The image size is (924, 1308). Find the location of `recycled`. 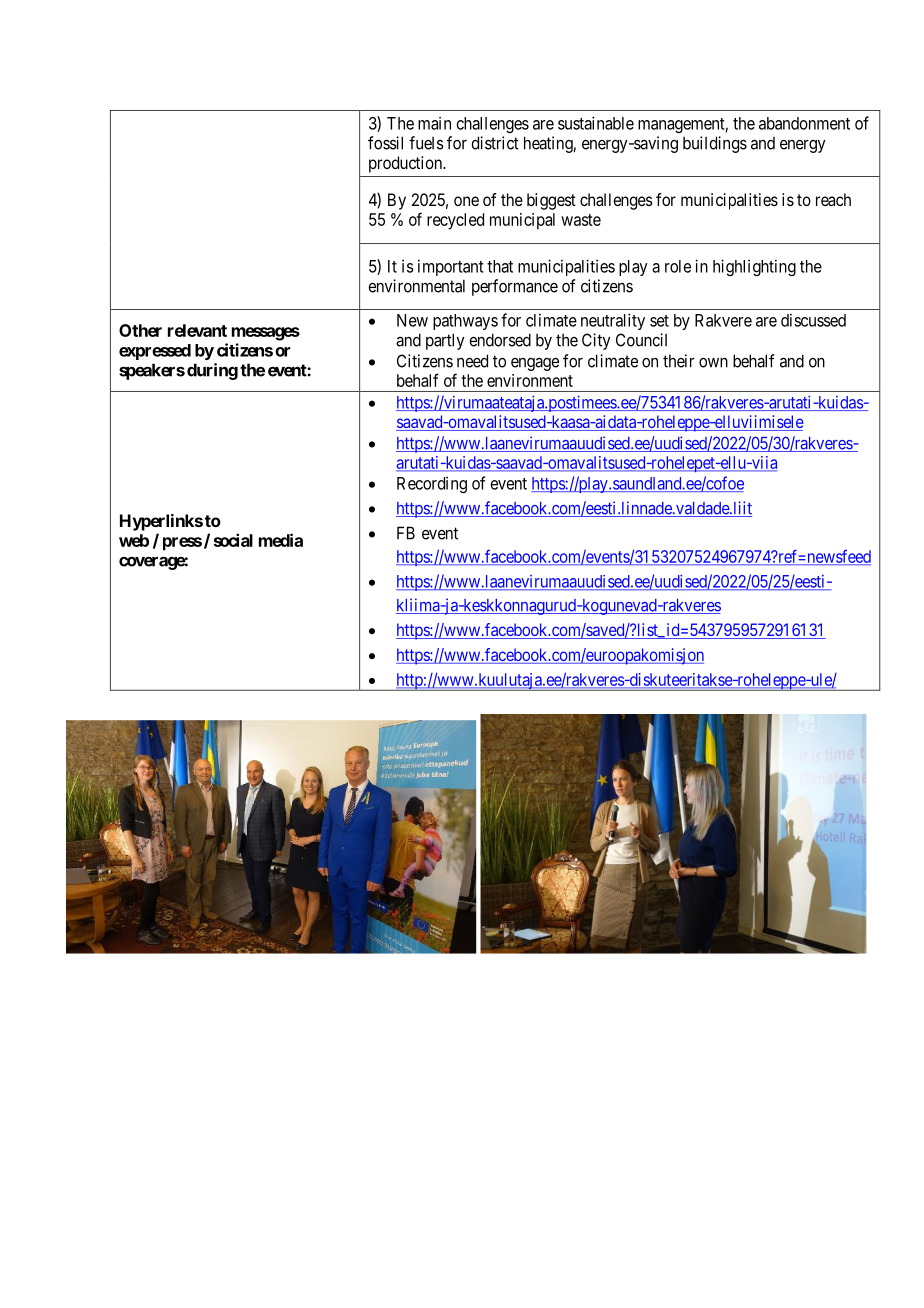

recycled is located at coordinates (455, 221).
